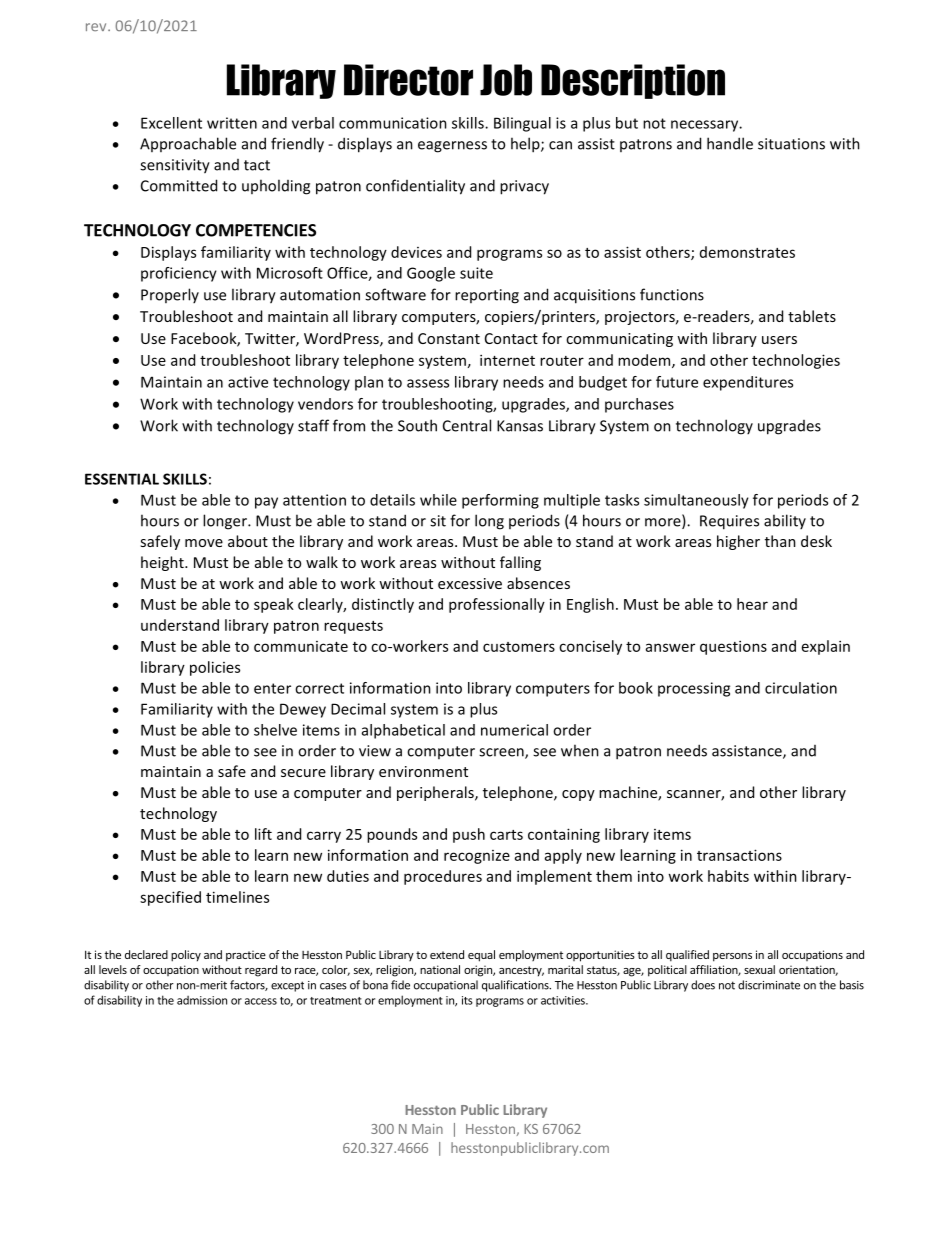 The height and width of the page is (1233, 952). What do you see at coordinates (97, 27) in the page?
I see `rev` at bounding box center [97, 27].
